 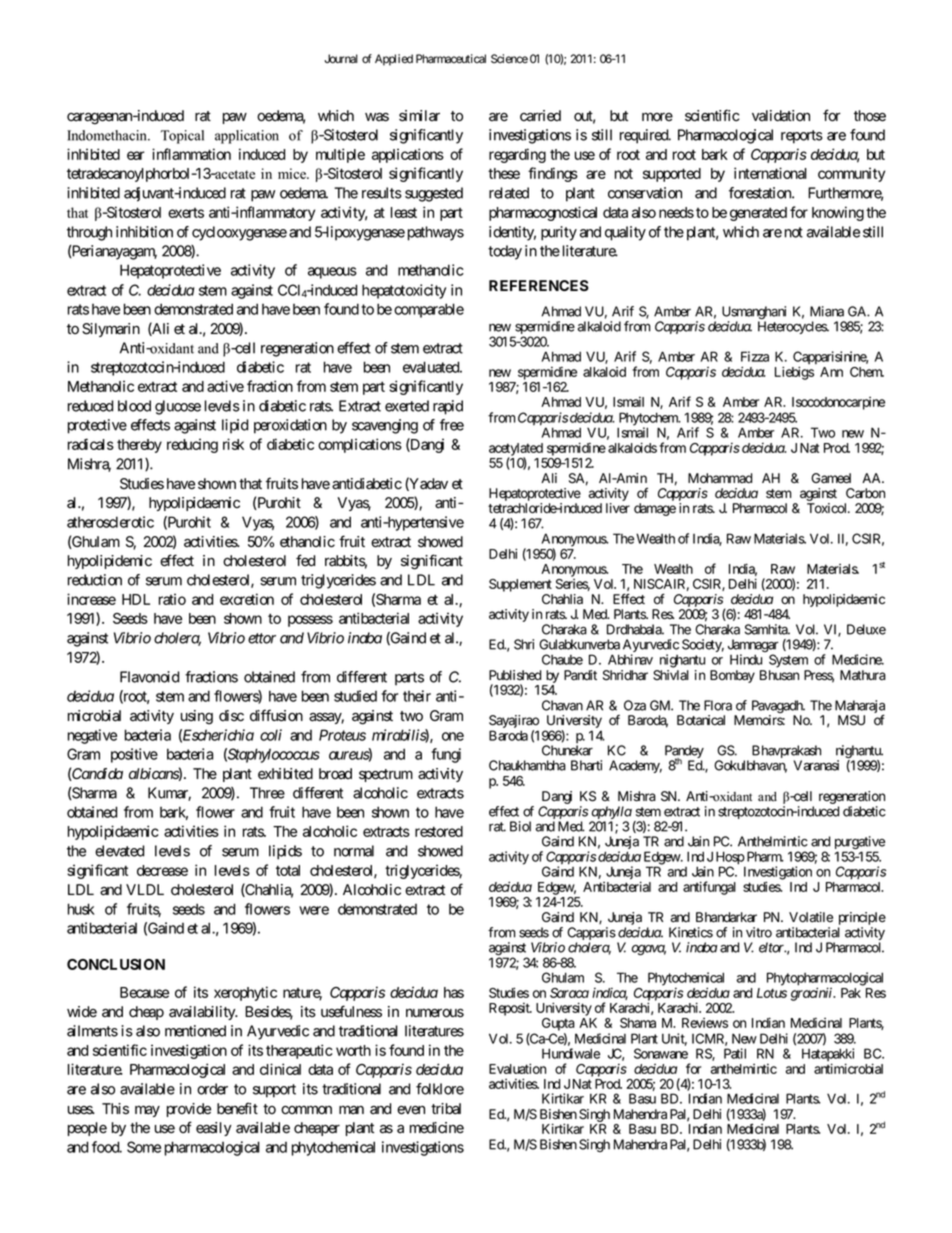 I want to click on tribal, so click(x=446, y=1109).
